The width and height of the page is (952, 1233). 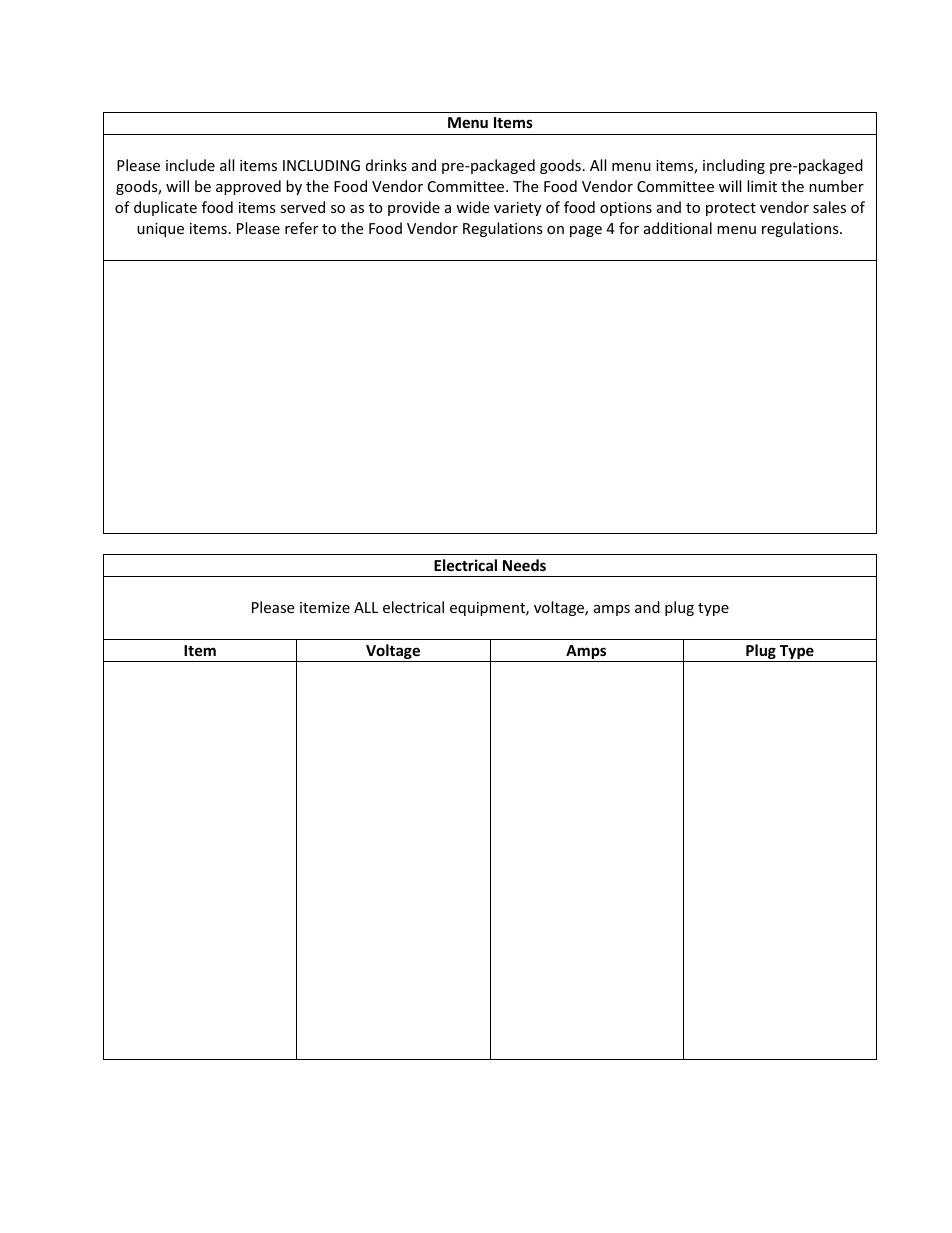 What do you see at coordinates (762, 186) in the page?
I see `limit` at bounding box center [762, 186].
